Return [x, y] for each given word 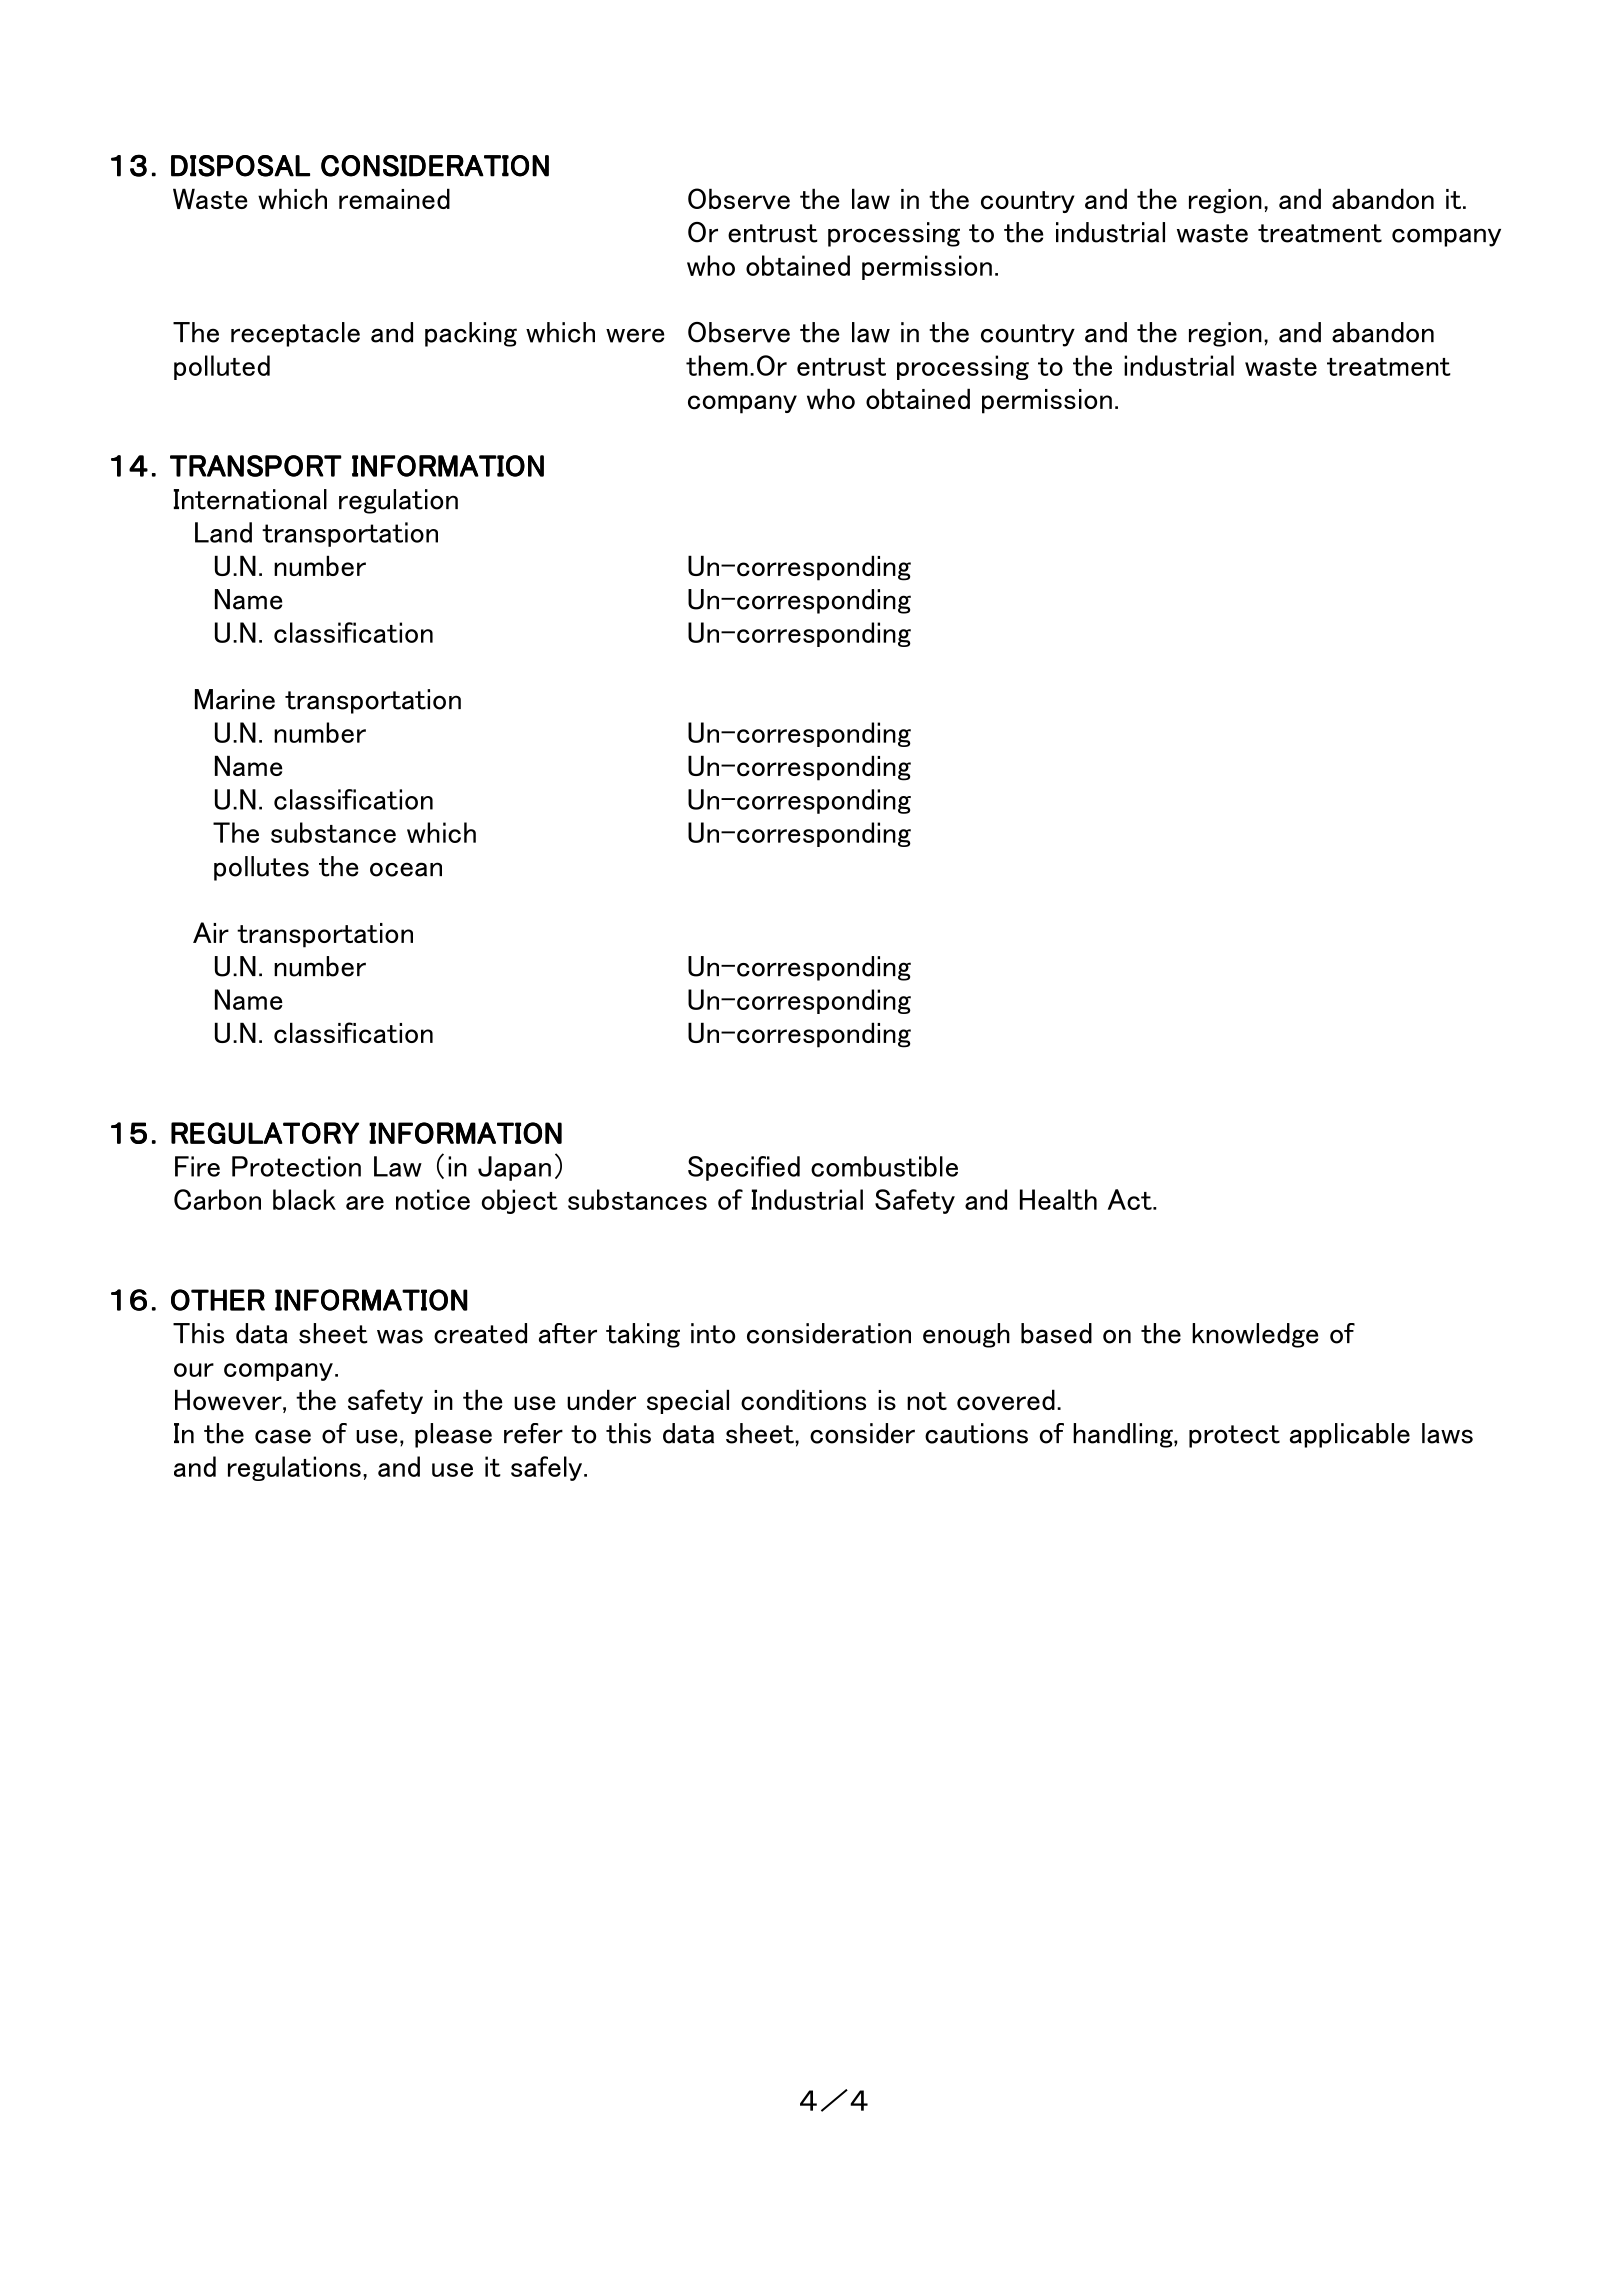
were [635, 335]
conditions [803, 1400]
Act [1131, 1199]
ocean [406, 869]
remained [394, 198]
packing [471, 334]
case [283, 1436]
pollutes [261, 868]
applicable [1350, 1435]
